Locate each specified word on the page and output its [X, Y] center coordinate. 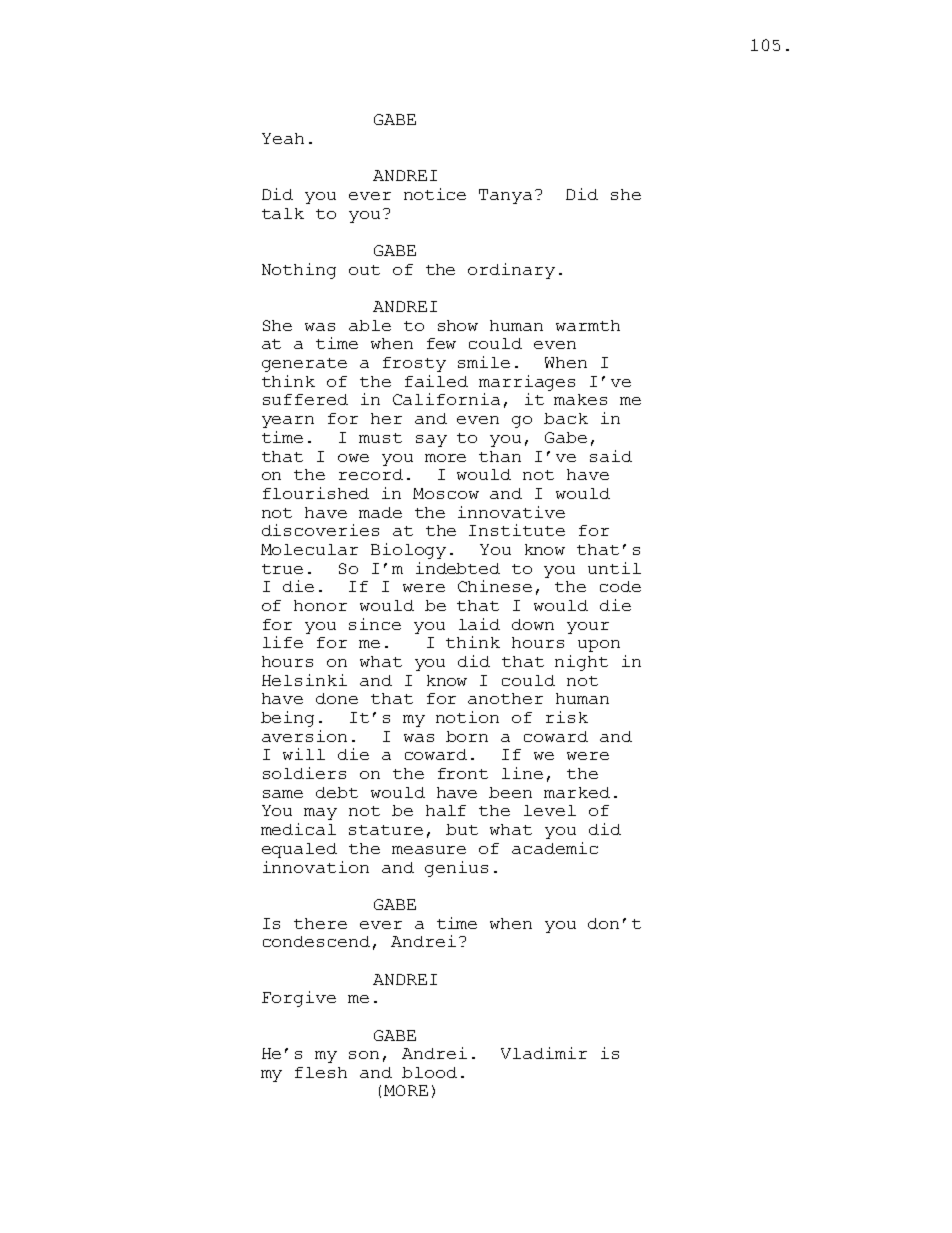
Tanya [505, 196]
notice [435, 194]
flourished [316, 493]
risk [567, 717]
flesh [321, 1072]
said [611, 456]
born [467, 736]
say [431, 441]
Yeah [283, 138]
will [304, 754]
